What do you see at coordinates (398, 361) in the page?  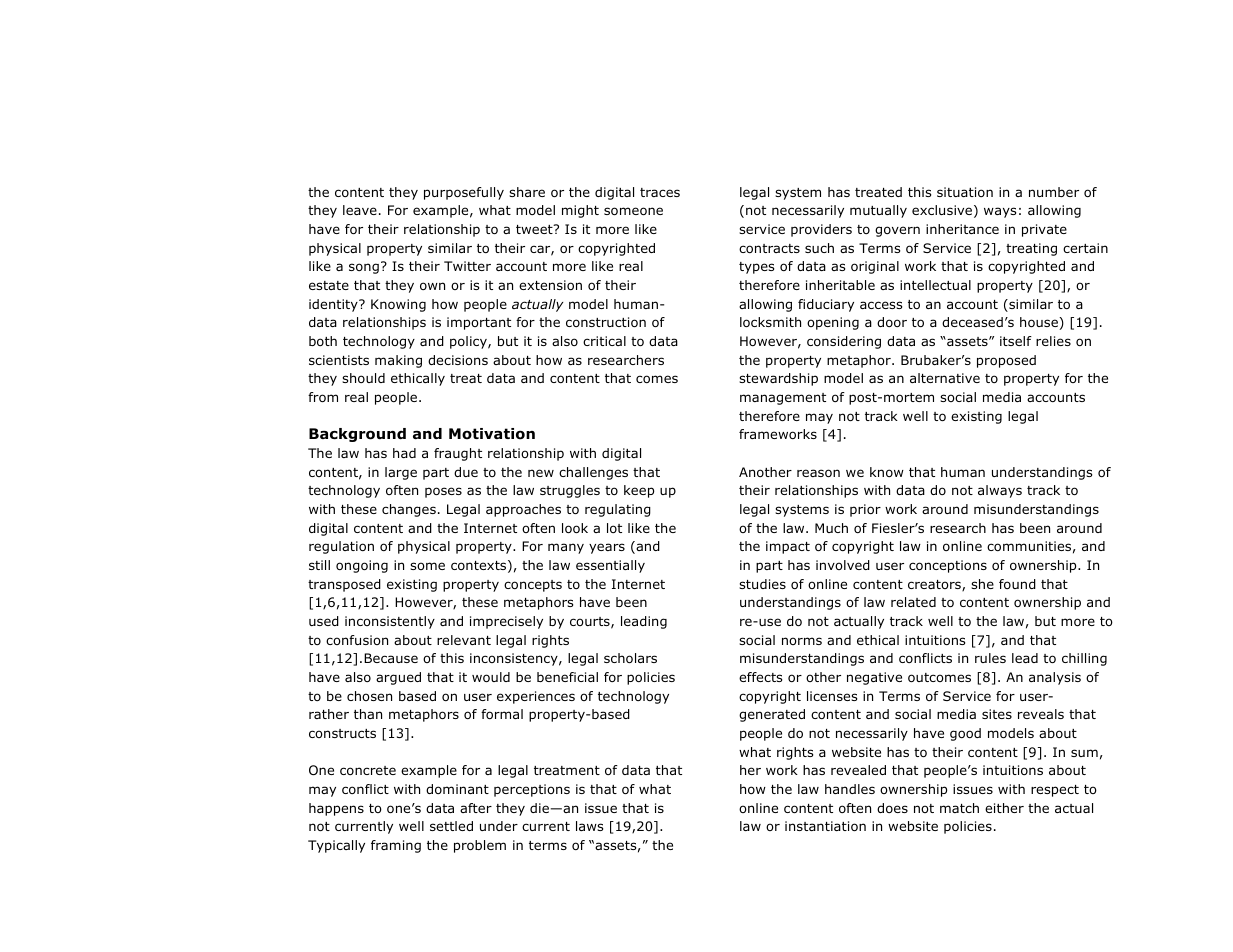 I see `making` at bounding box center [398, 361].
